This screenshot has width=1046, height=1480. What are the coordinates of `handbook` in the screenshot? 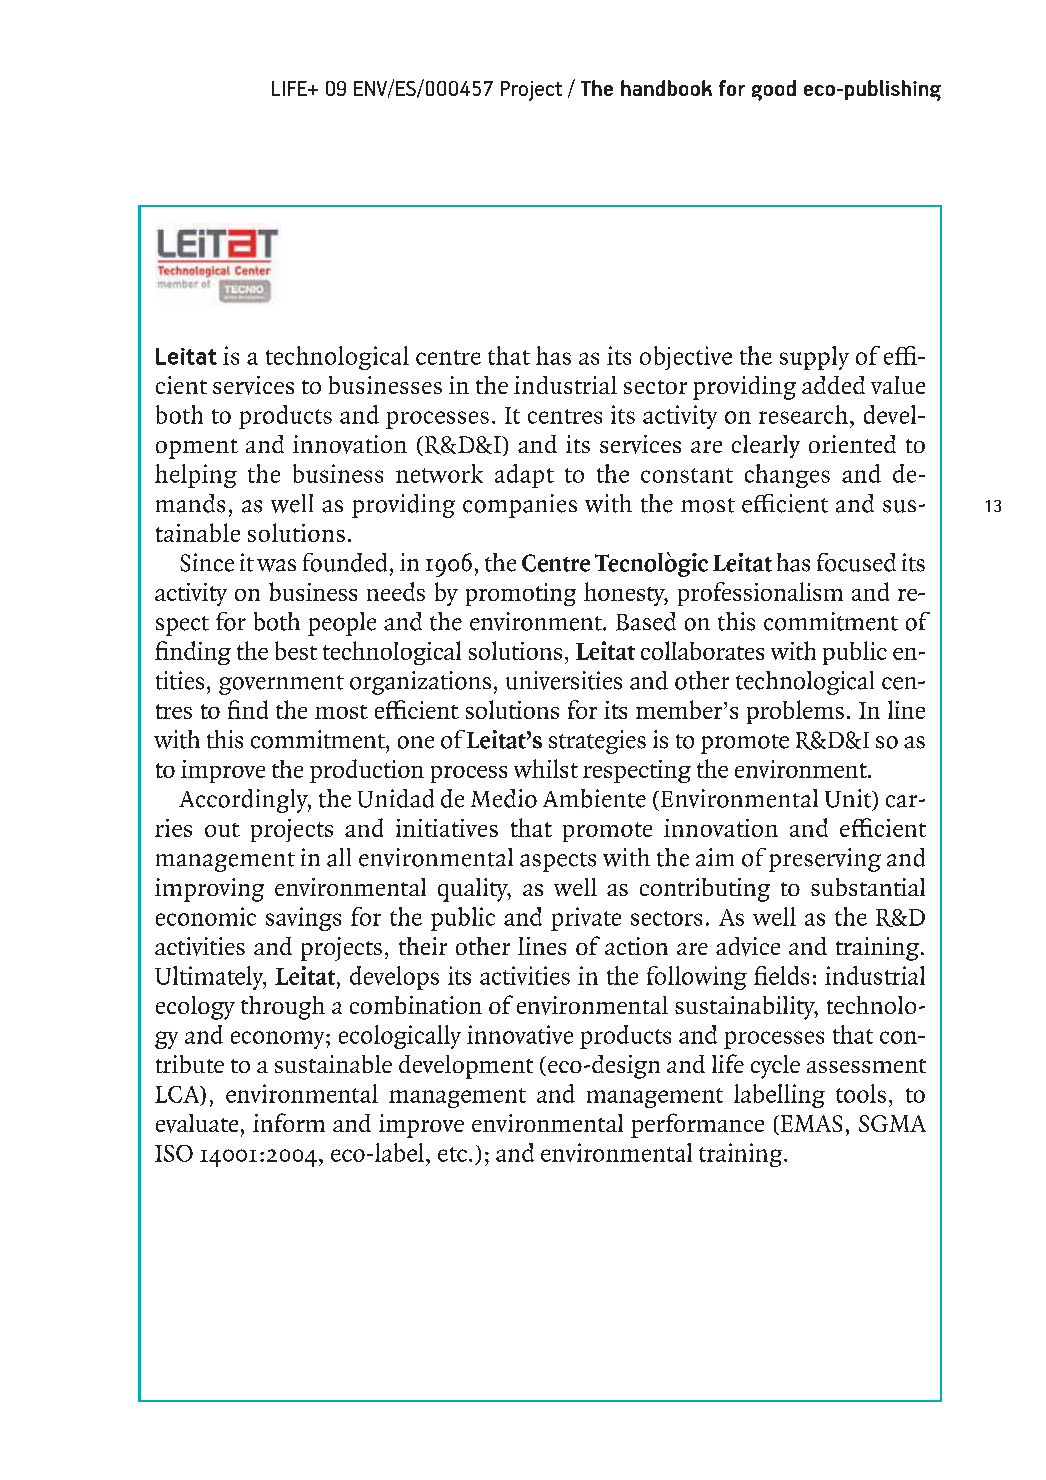 It's located at (666, 88).
